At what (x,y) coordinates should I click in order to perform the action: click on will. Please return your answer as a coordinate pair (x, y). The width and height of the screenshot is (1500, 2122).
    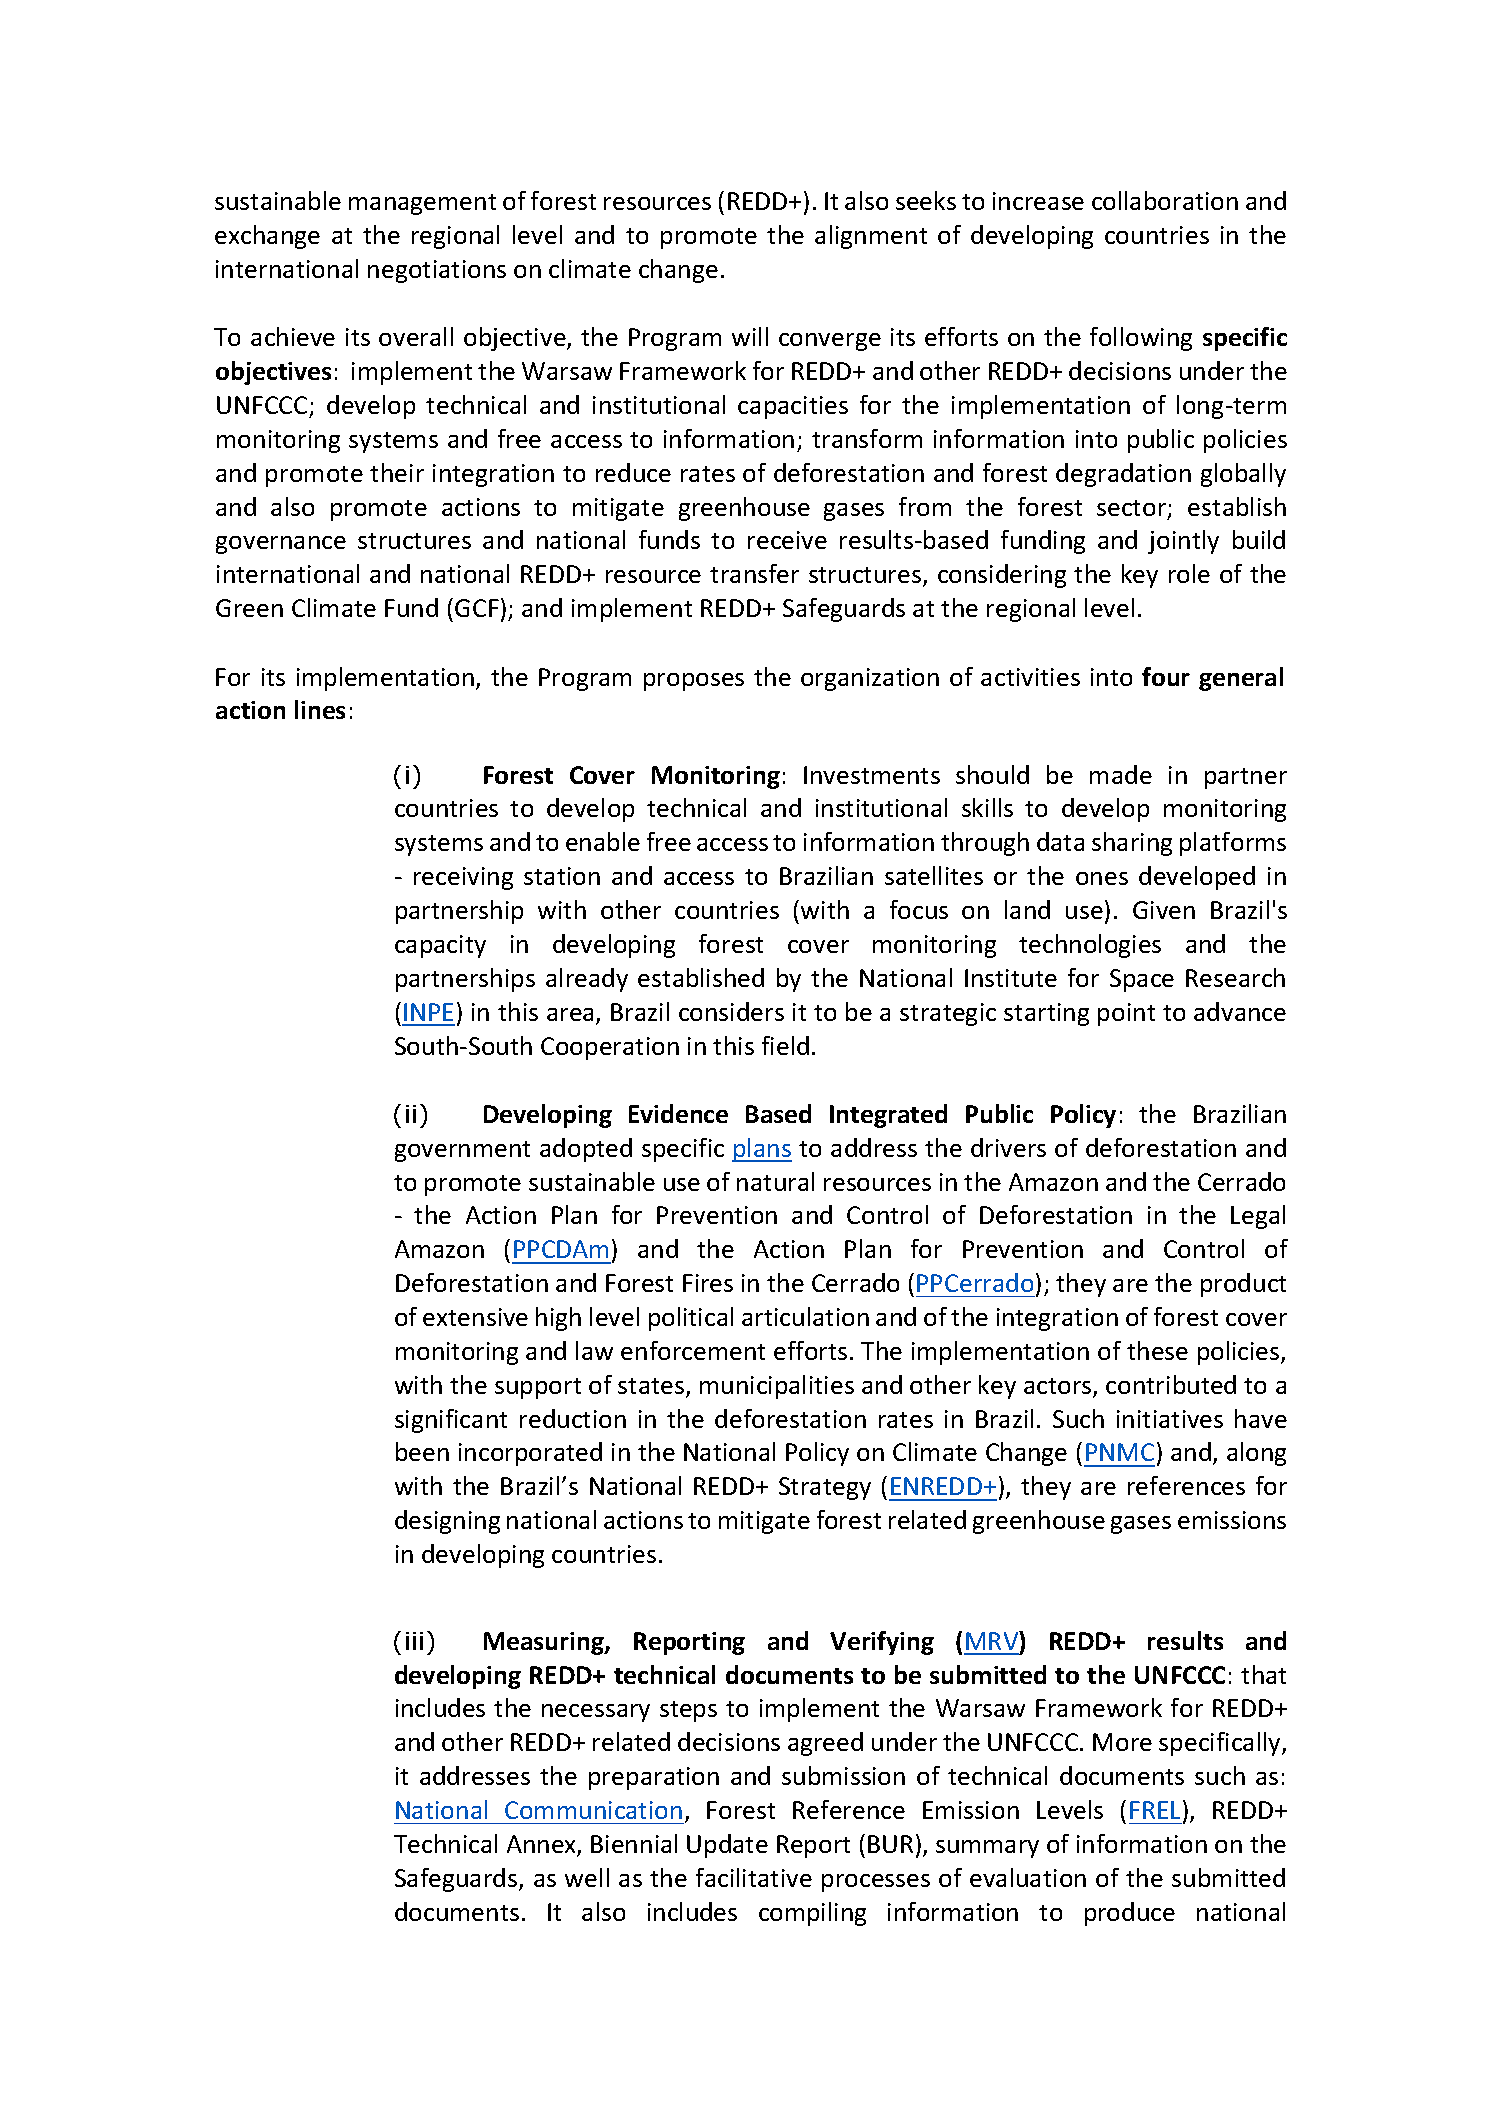
    Looking at the image, I should click on (750, 336).
